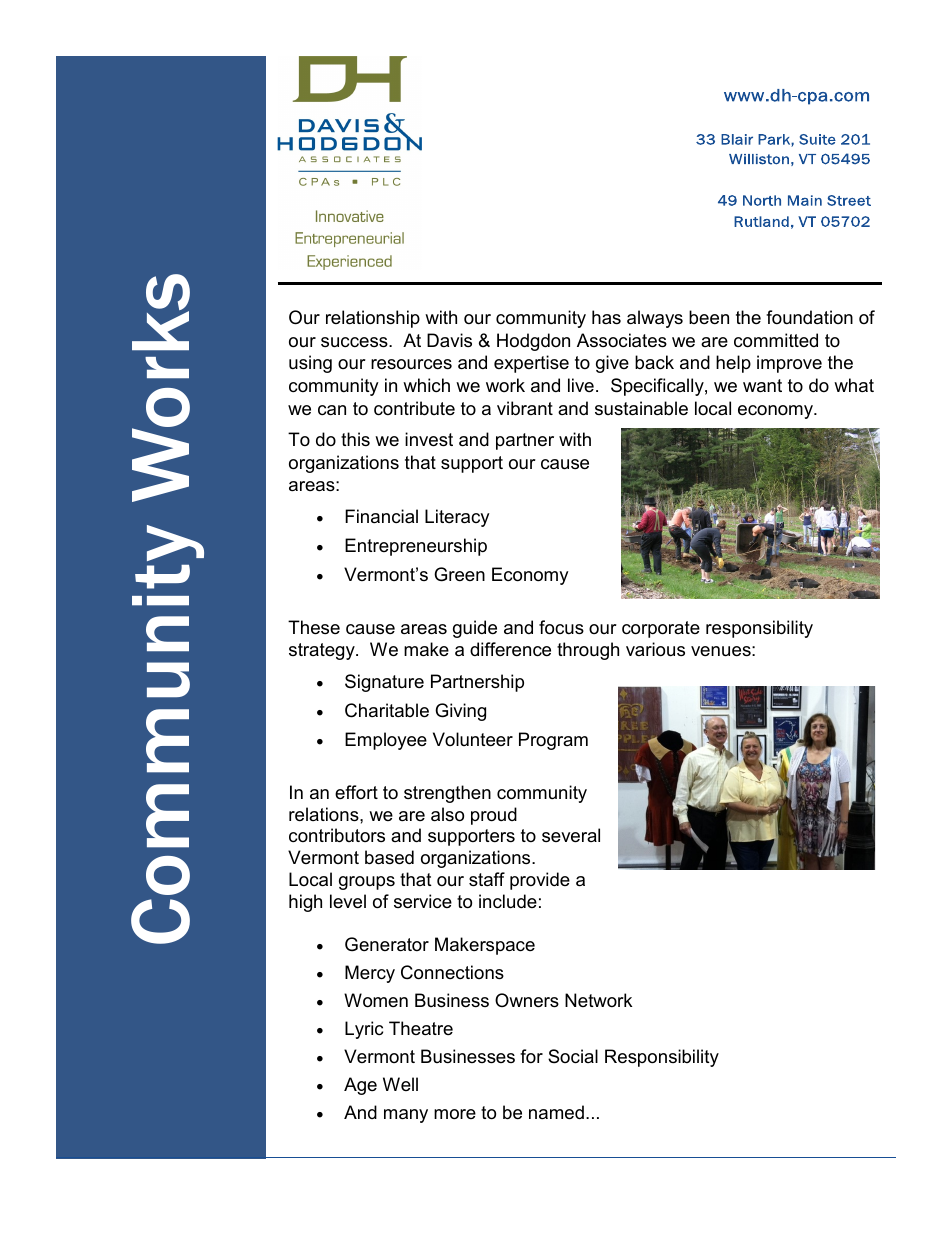  I want to click on corporate, so click(661, 629).
